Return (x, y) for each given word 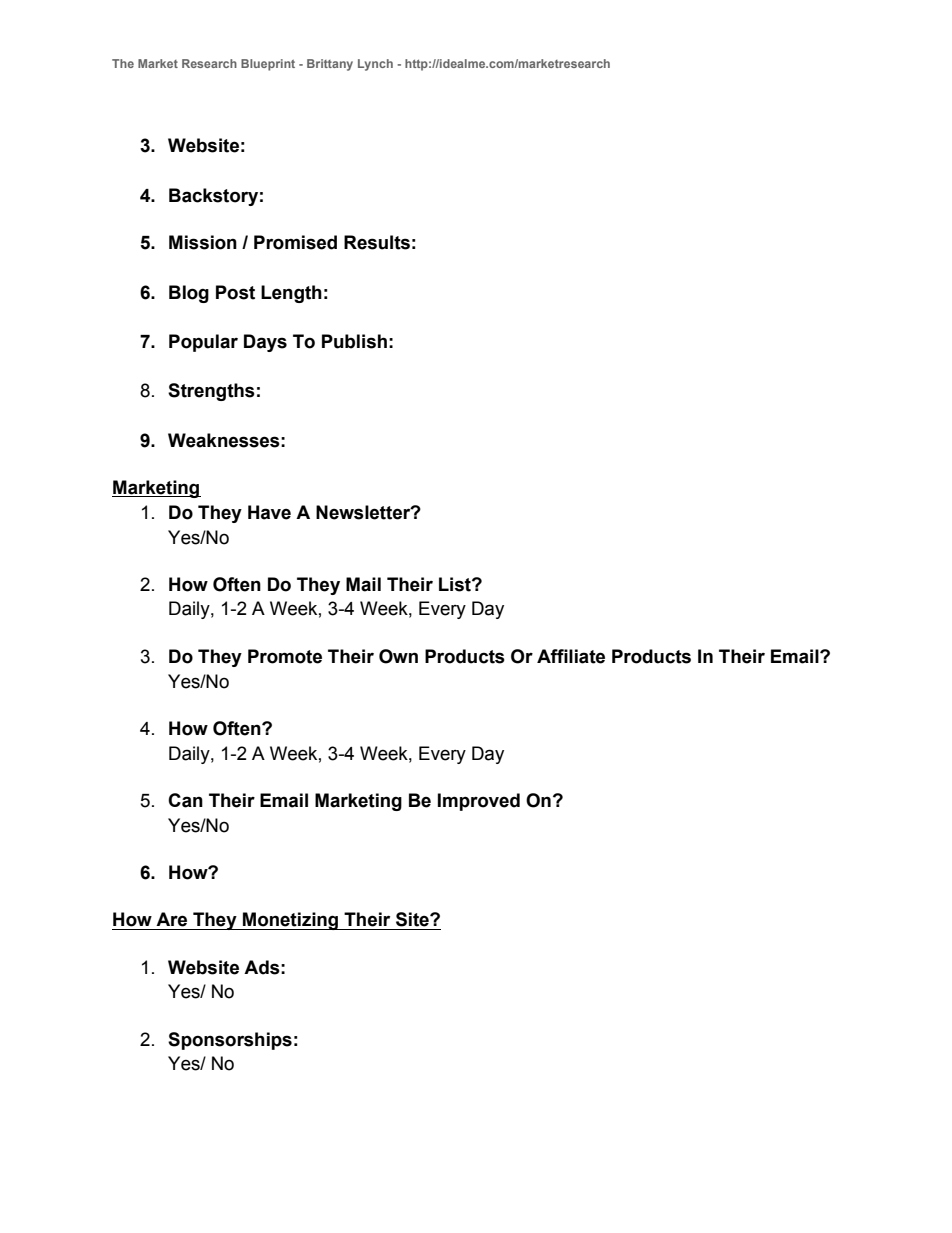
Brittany (330, 65)
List (456, 584)
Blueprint (268, 65)
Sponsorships (230, 1041)
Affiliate (571, 656)
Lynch (375, 65)
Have (269, 512)
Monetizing (291, 921)
